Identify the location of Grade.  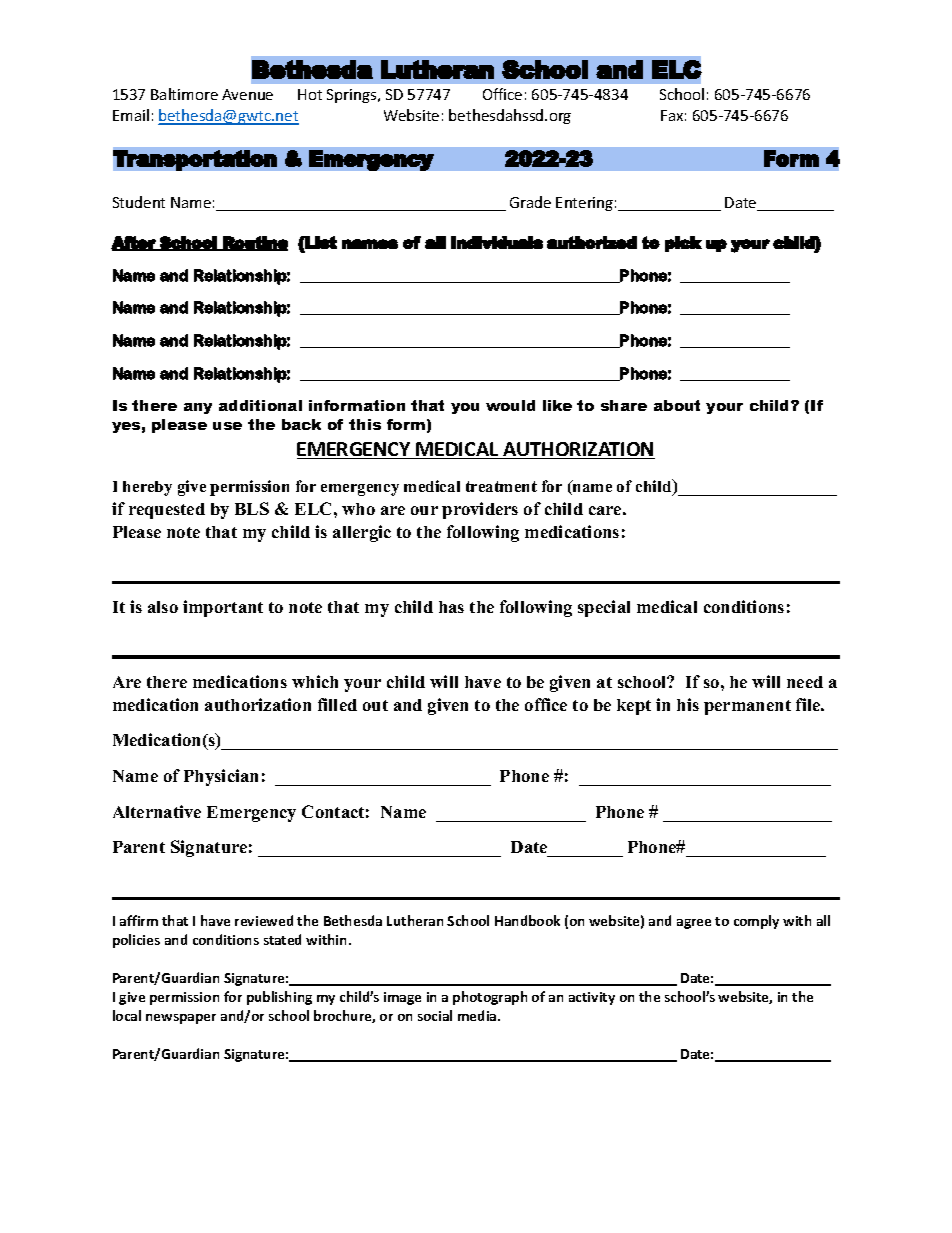
(530, 202).
